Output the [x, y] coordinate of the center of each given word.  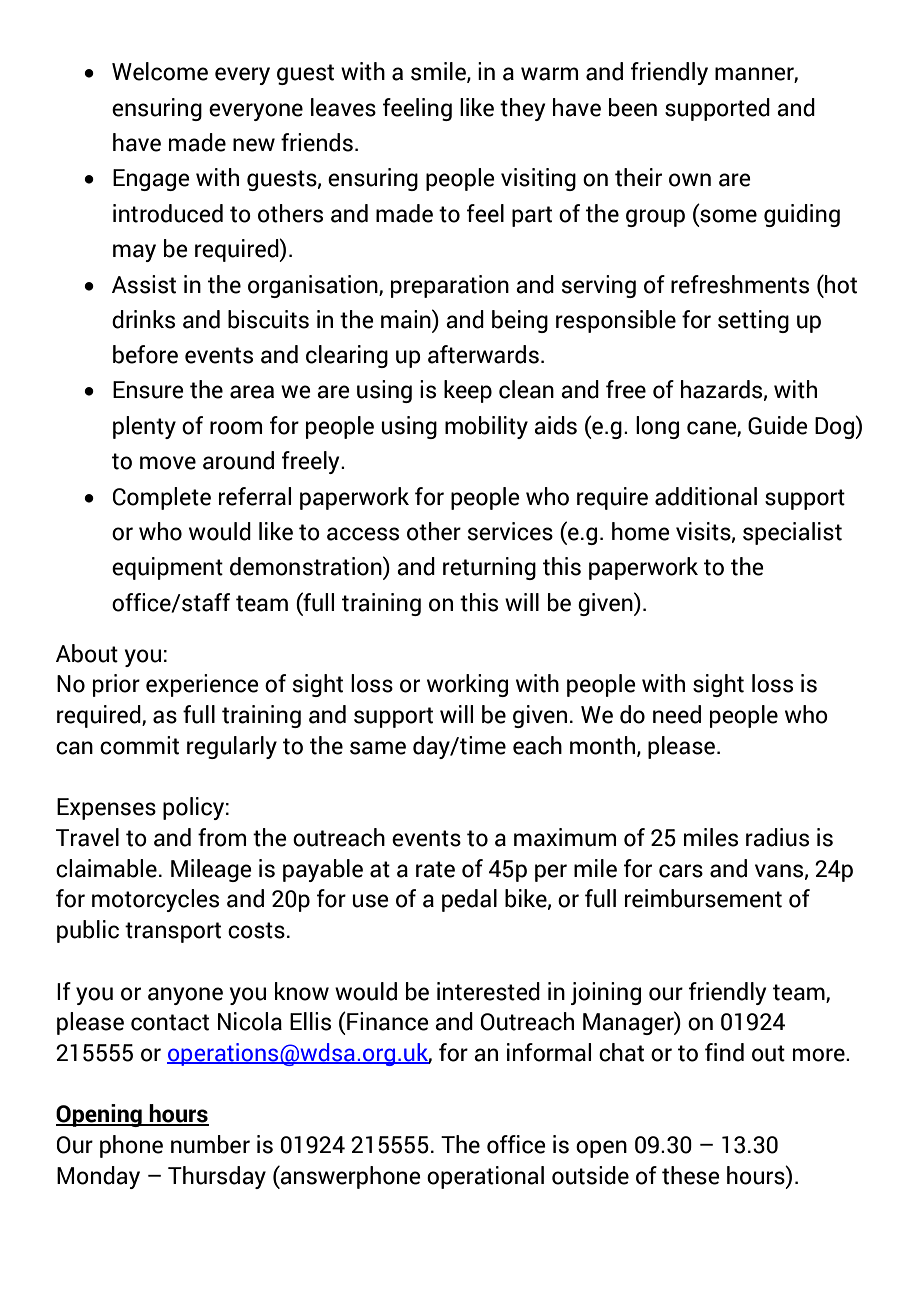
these [691, 1175]
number [210, 1144]
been [633, 107]
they [523, 109]
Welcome [160, 71]
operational [485, 1177]
